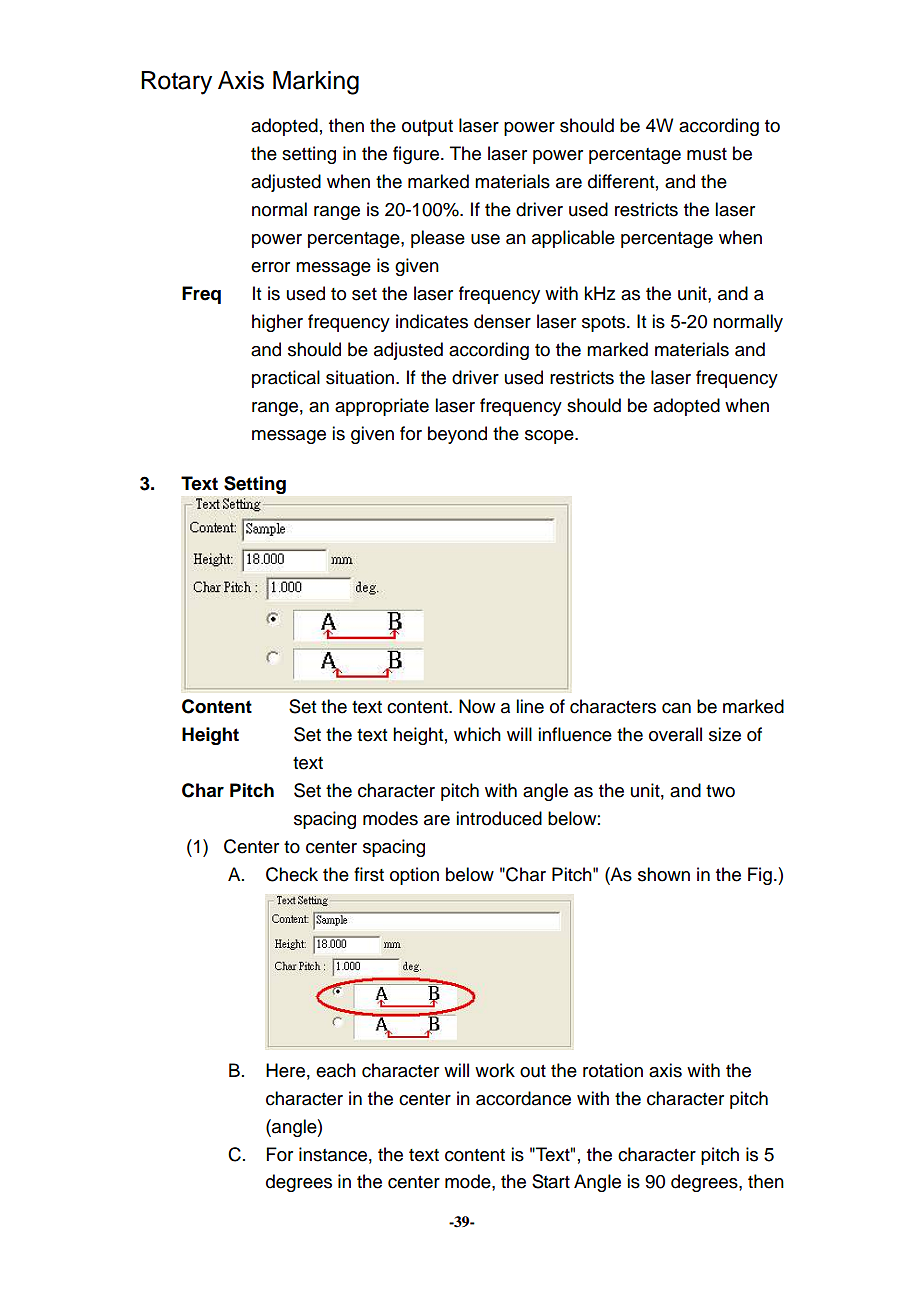 The width and height of the document is (924, 1308). Describe the element at coordinates (414, 876) in the document. I see `option` at that location.
